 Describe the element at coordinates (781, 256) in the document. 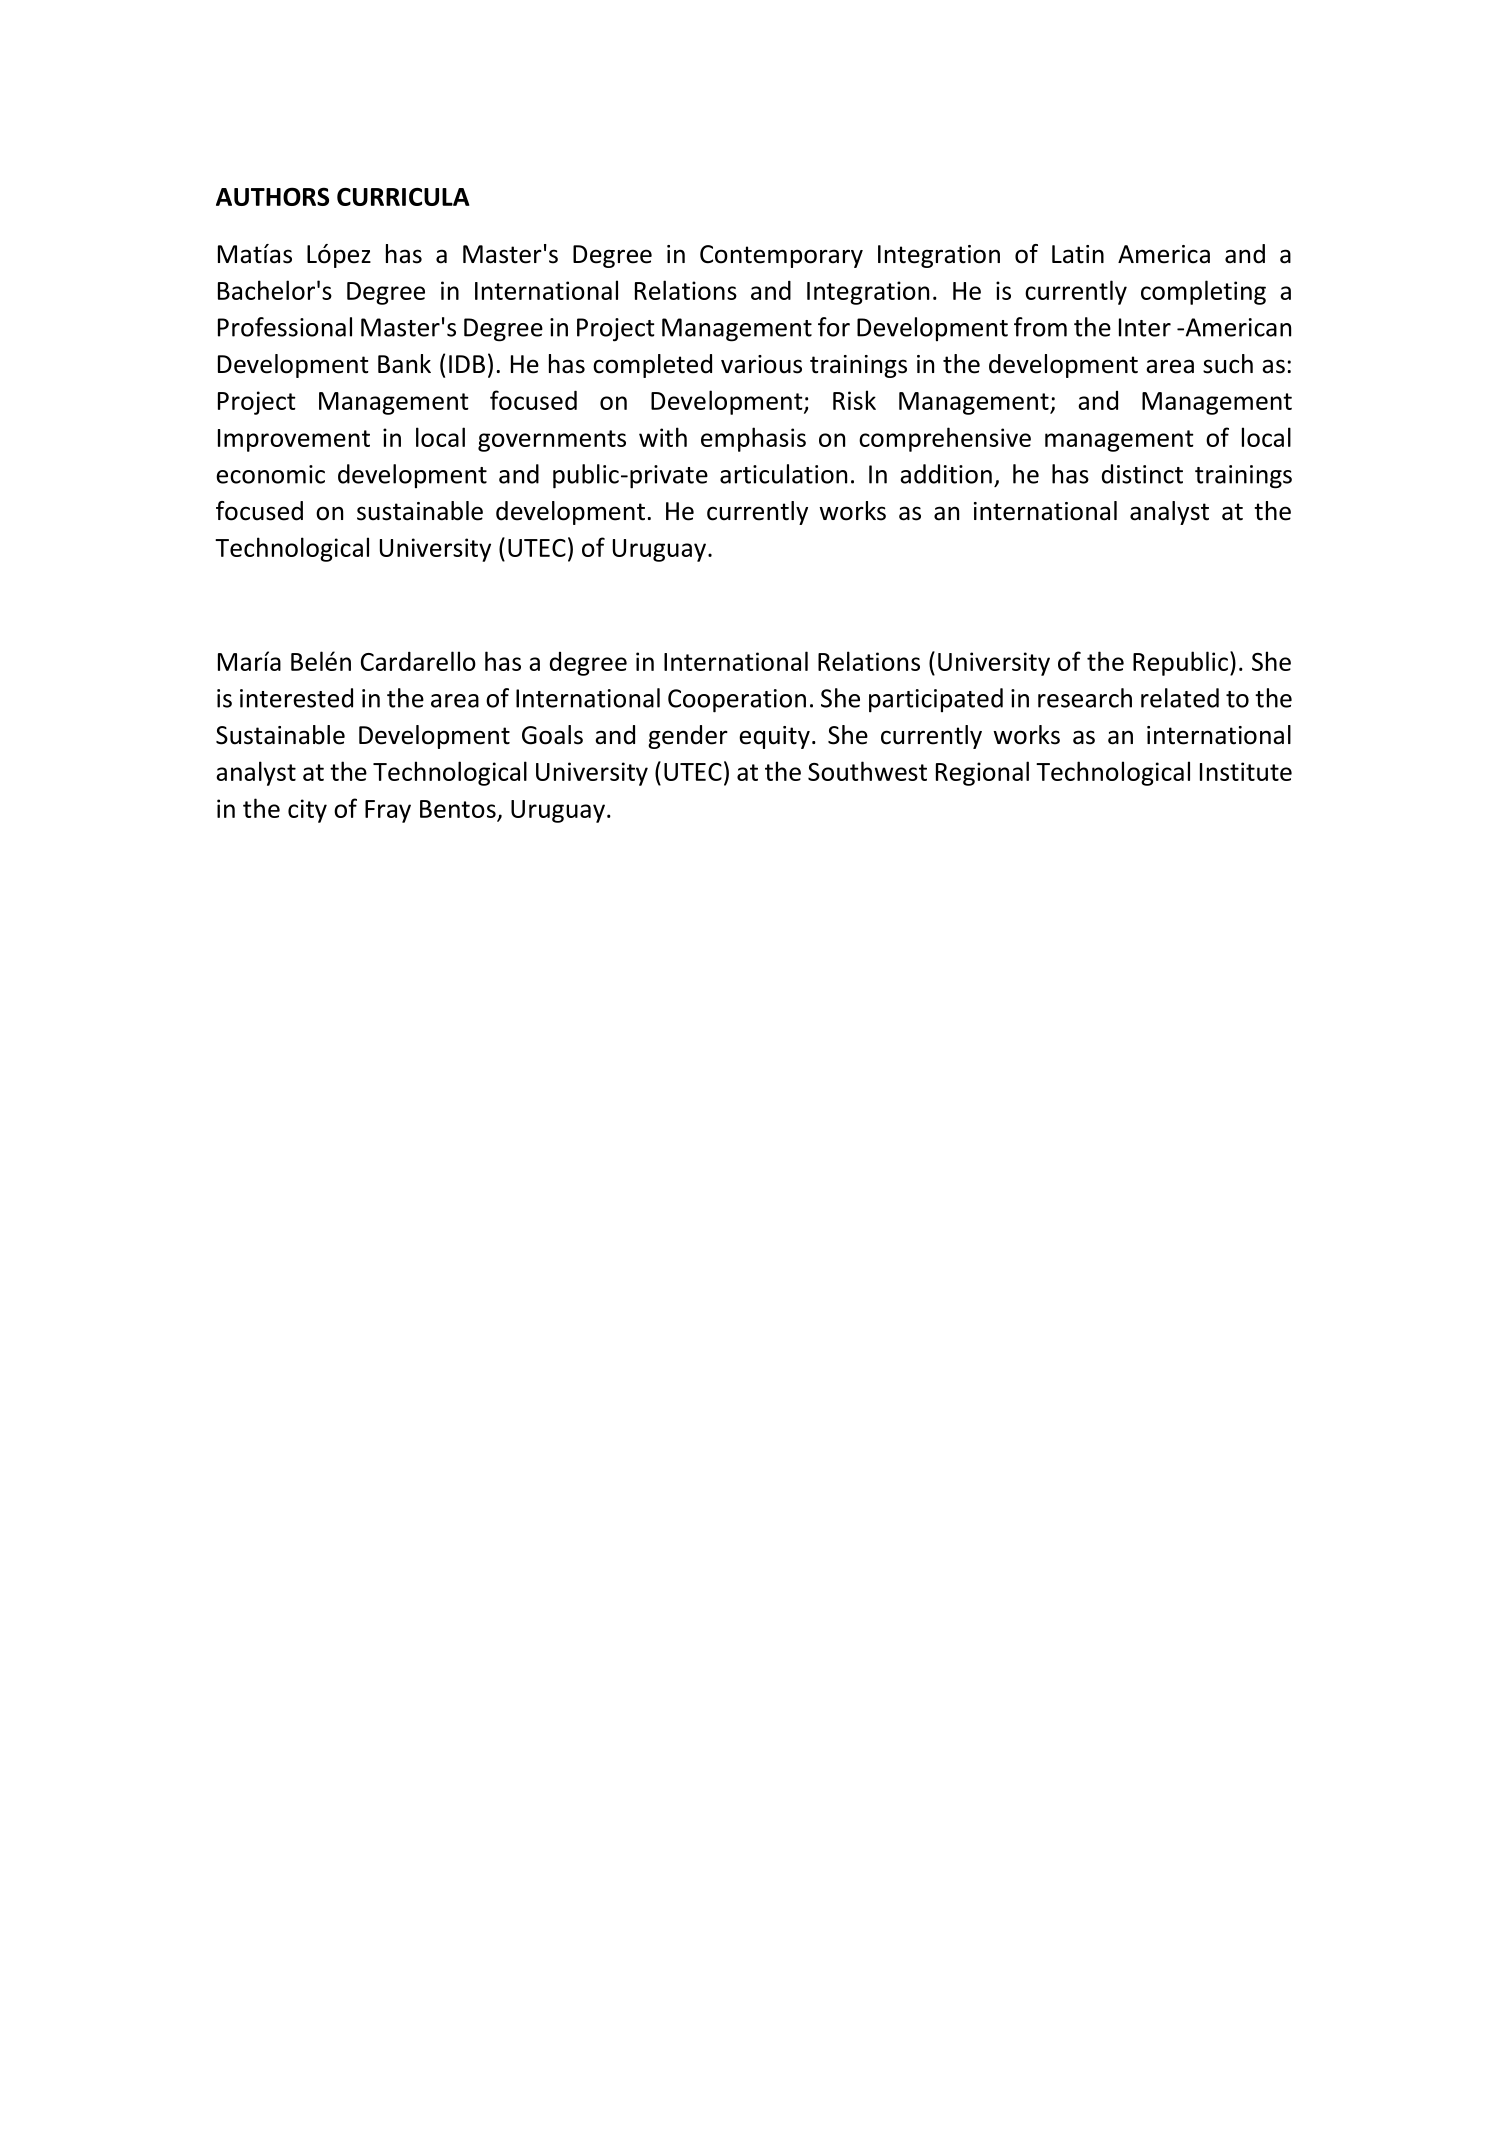

I see `Contemporary` at that location.
